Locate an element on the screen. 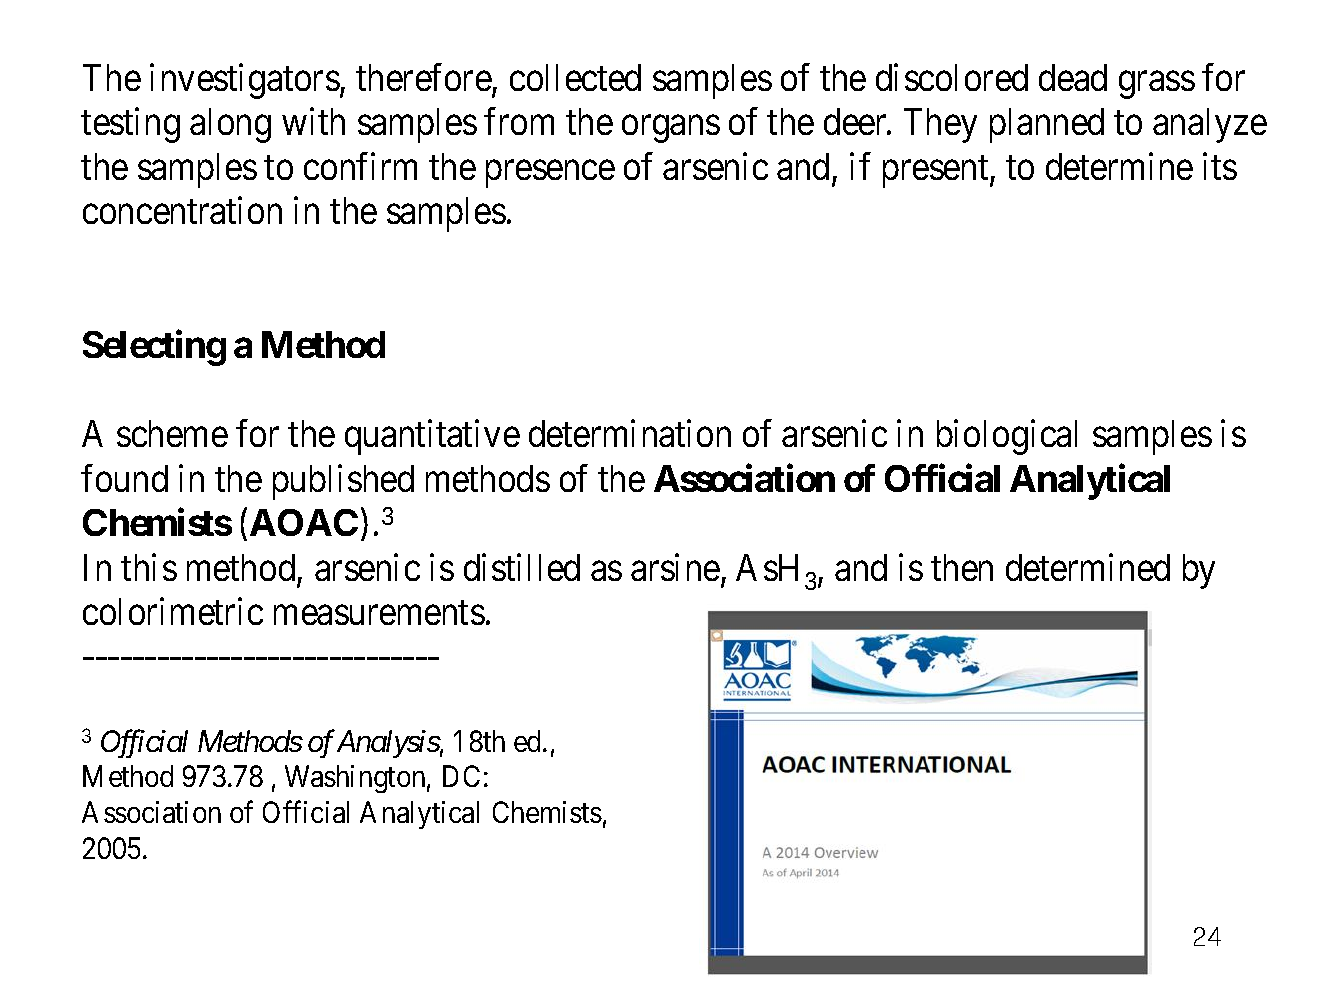 The width and height of the screenshot is (1336, 1002). collected is located at coordinates (575, 77).
